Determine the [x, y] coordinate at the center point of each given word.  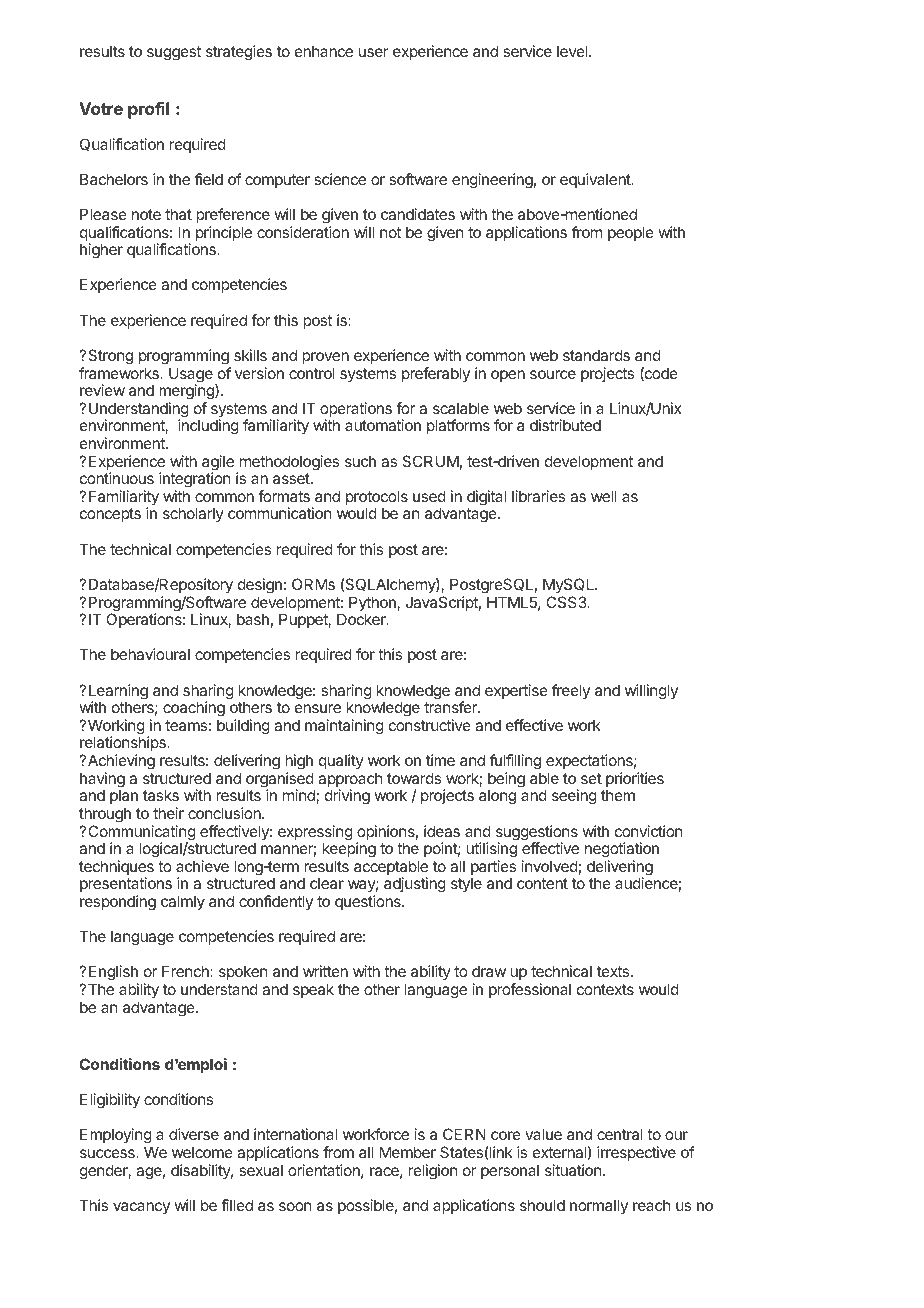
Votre [101, 108]
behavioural [150, 654]
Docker [362, 619]
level [573, 51]
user [374, 52]
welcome [202, 1152]
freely [571, 691]
